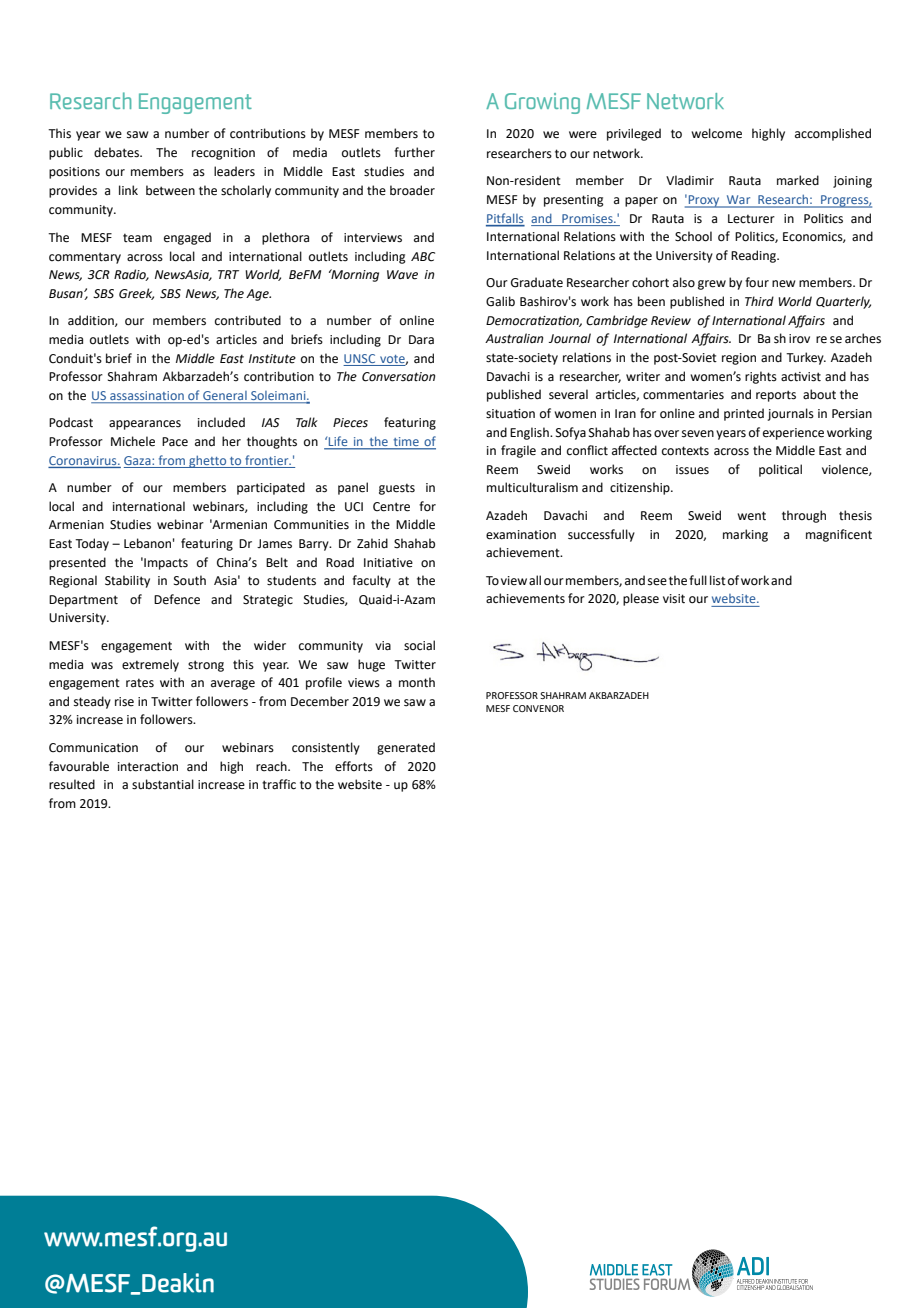  I want to click on Dara, so click(421, 340).
